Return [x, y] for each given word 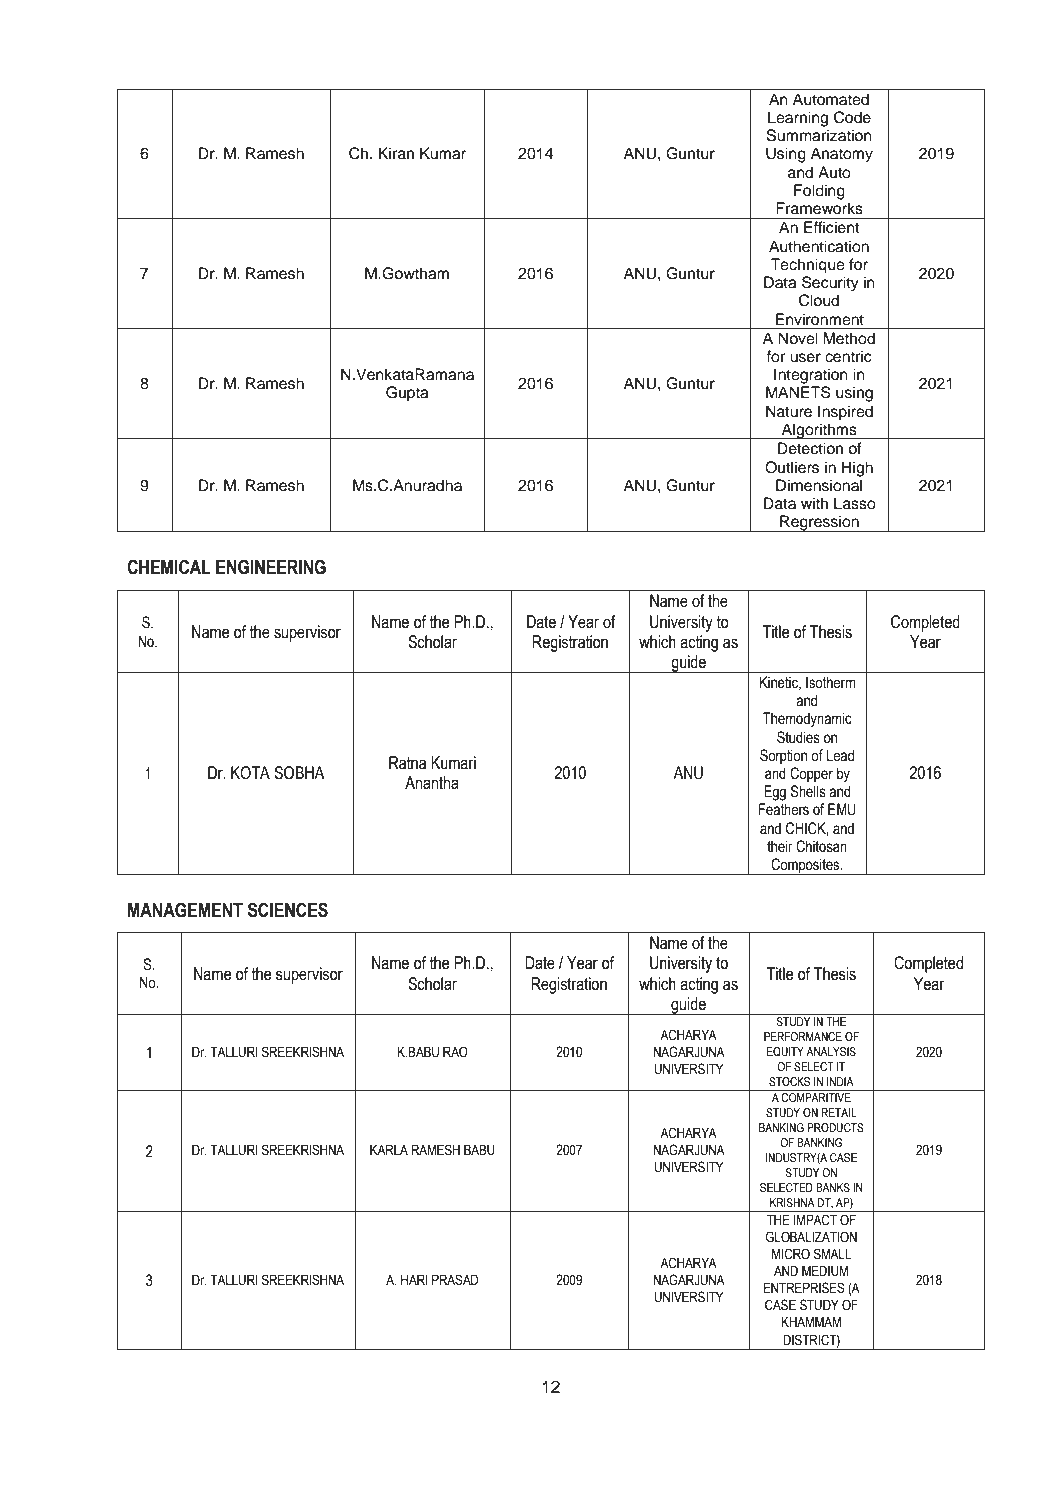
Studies [798, 737]
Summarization [819, 135]
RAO [455, 1052]
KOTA [250, 773]
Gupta [407, 394]
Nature [789, 411]
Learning [798, 119]
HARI [414, 1279]
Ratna [407, 763]
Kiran [396, 153]
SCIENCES [288, 910]
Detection [810, 448]
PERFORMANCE [803, 1036]
